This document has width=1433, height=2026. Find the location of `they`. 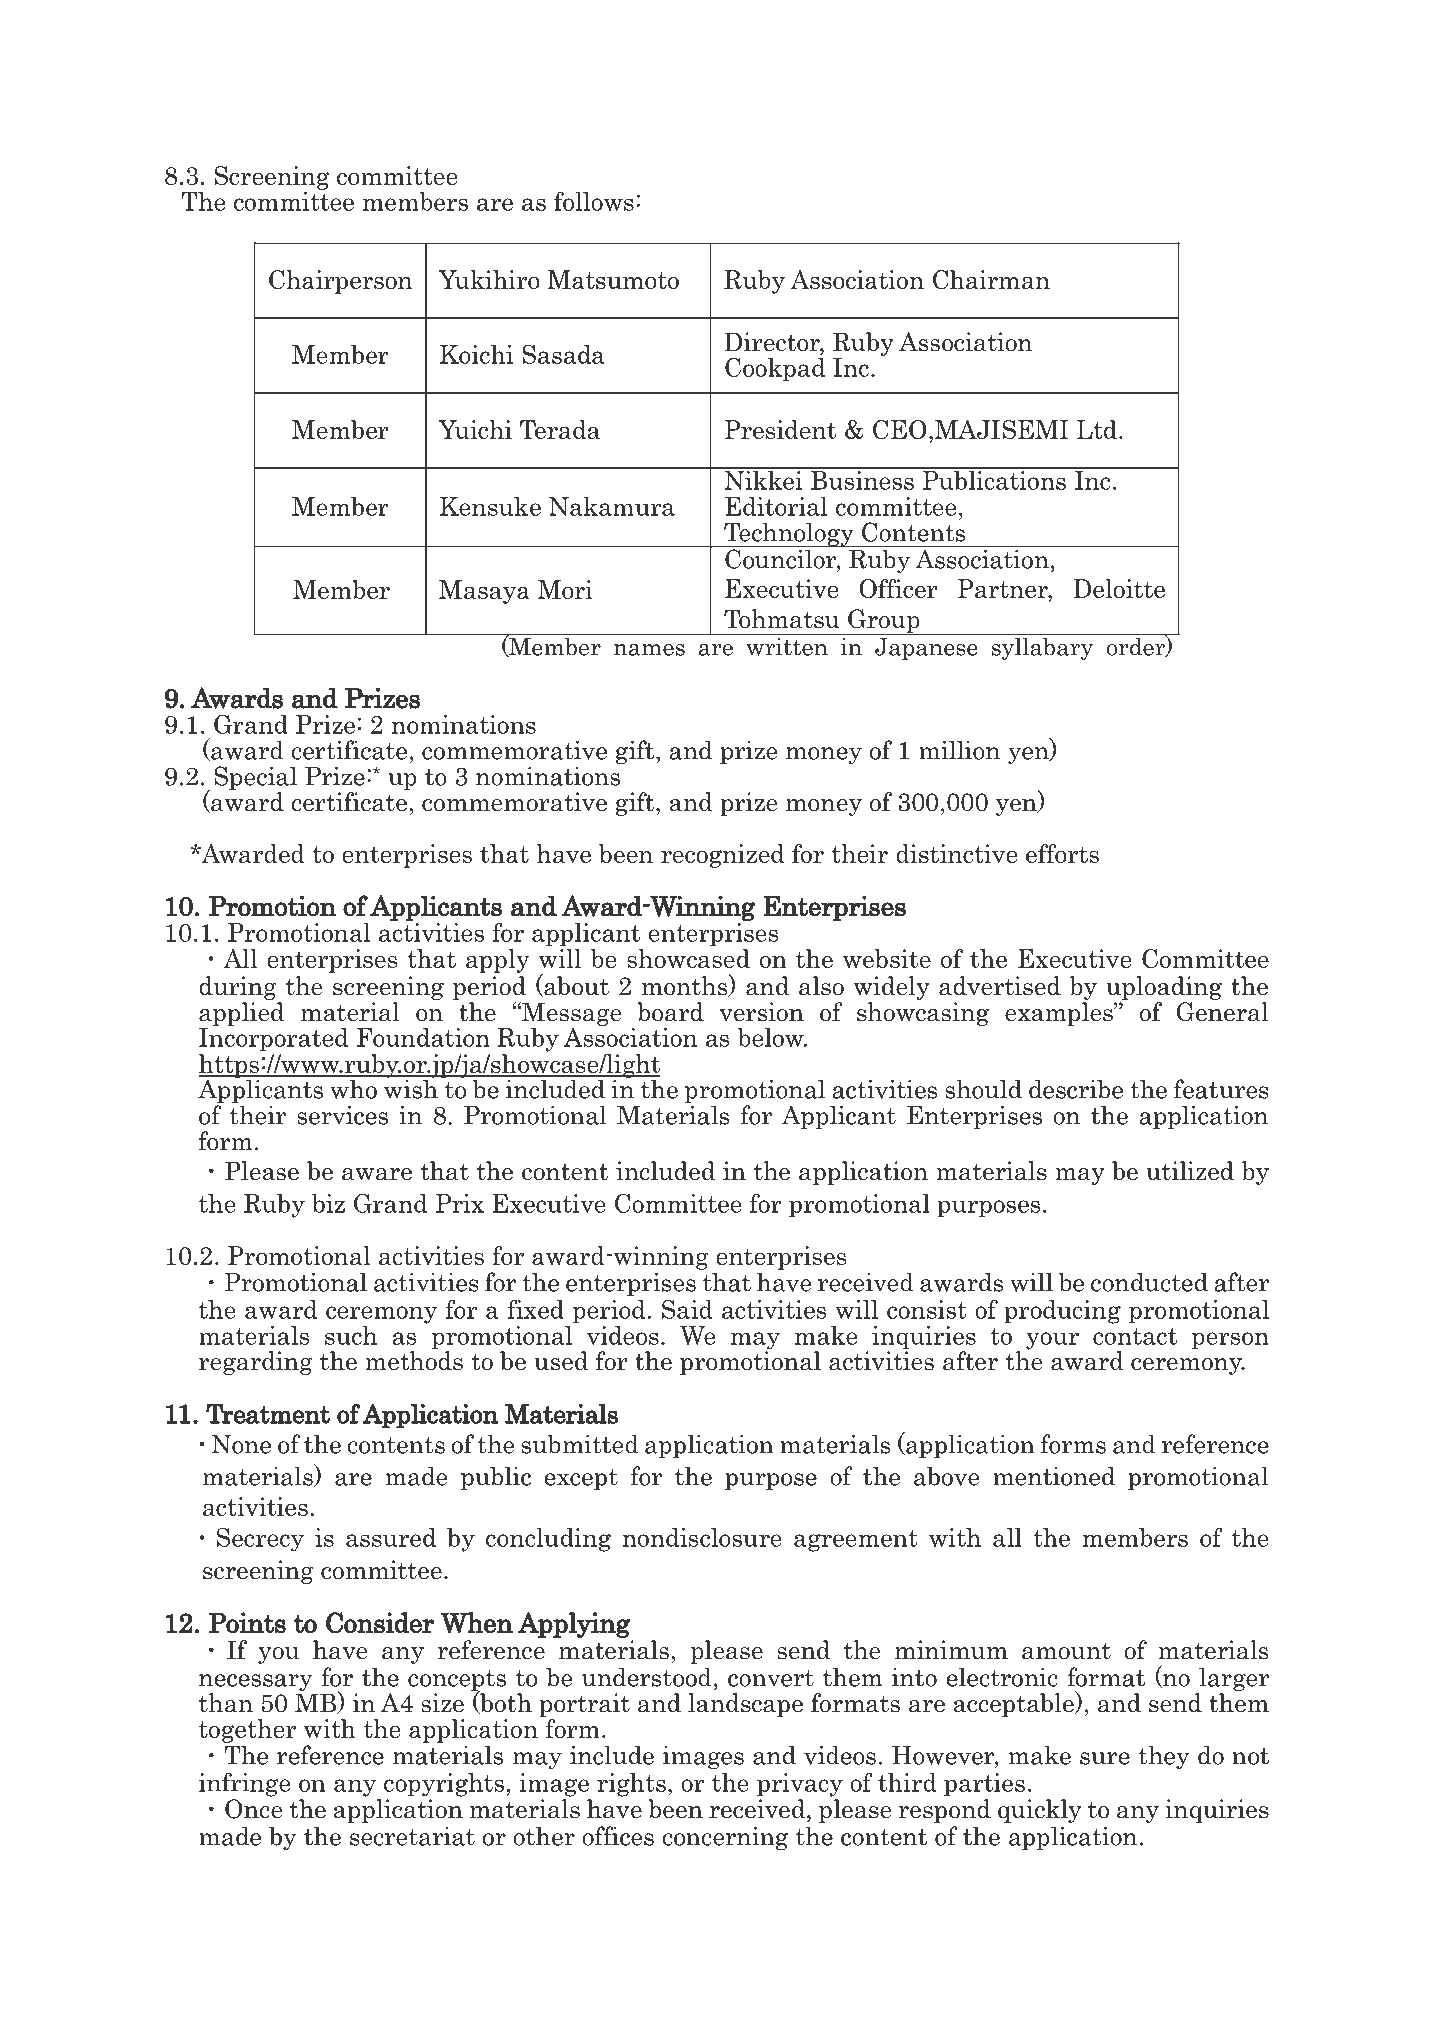

they is located at coordinates (1164, 1757).
